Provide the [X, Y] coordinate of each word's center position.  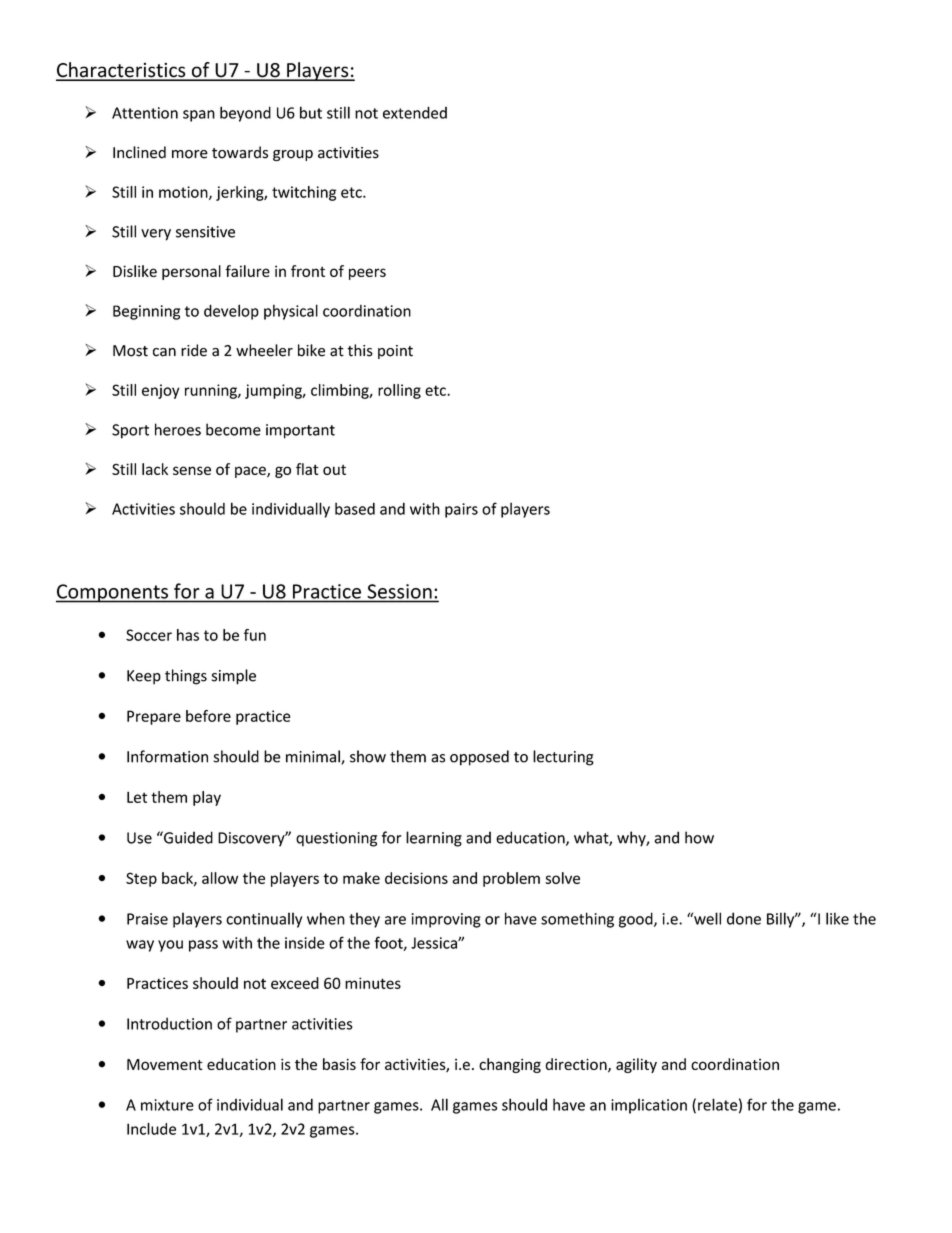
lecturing [563, 758]
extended [415, 112]
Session [400, 591]
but [311, 112]
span [199, 116]
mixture [167, 1105]
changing [510, 1065]
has [188, 635]
